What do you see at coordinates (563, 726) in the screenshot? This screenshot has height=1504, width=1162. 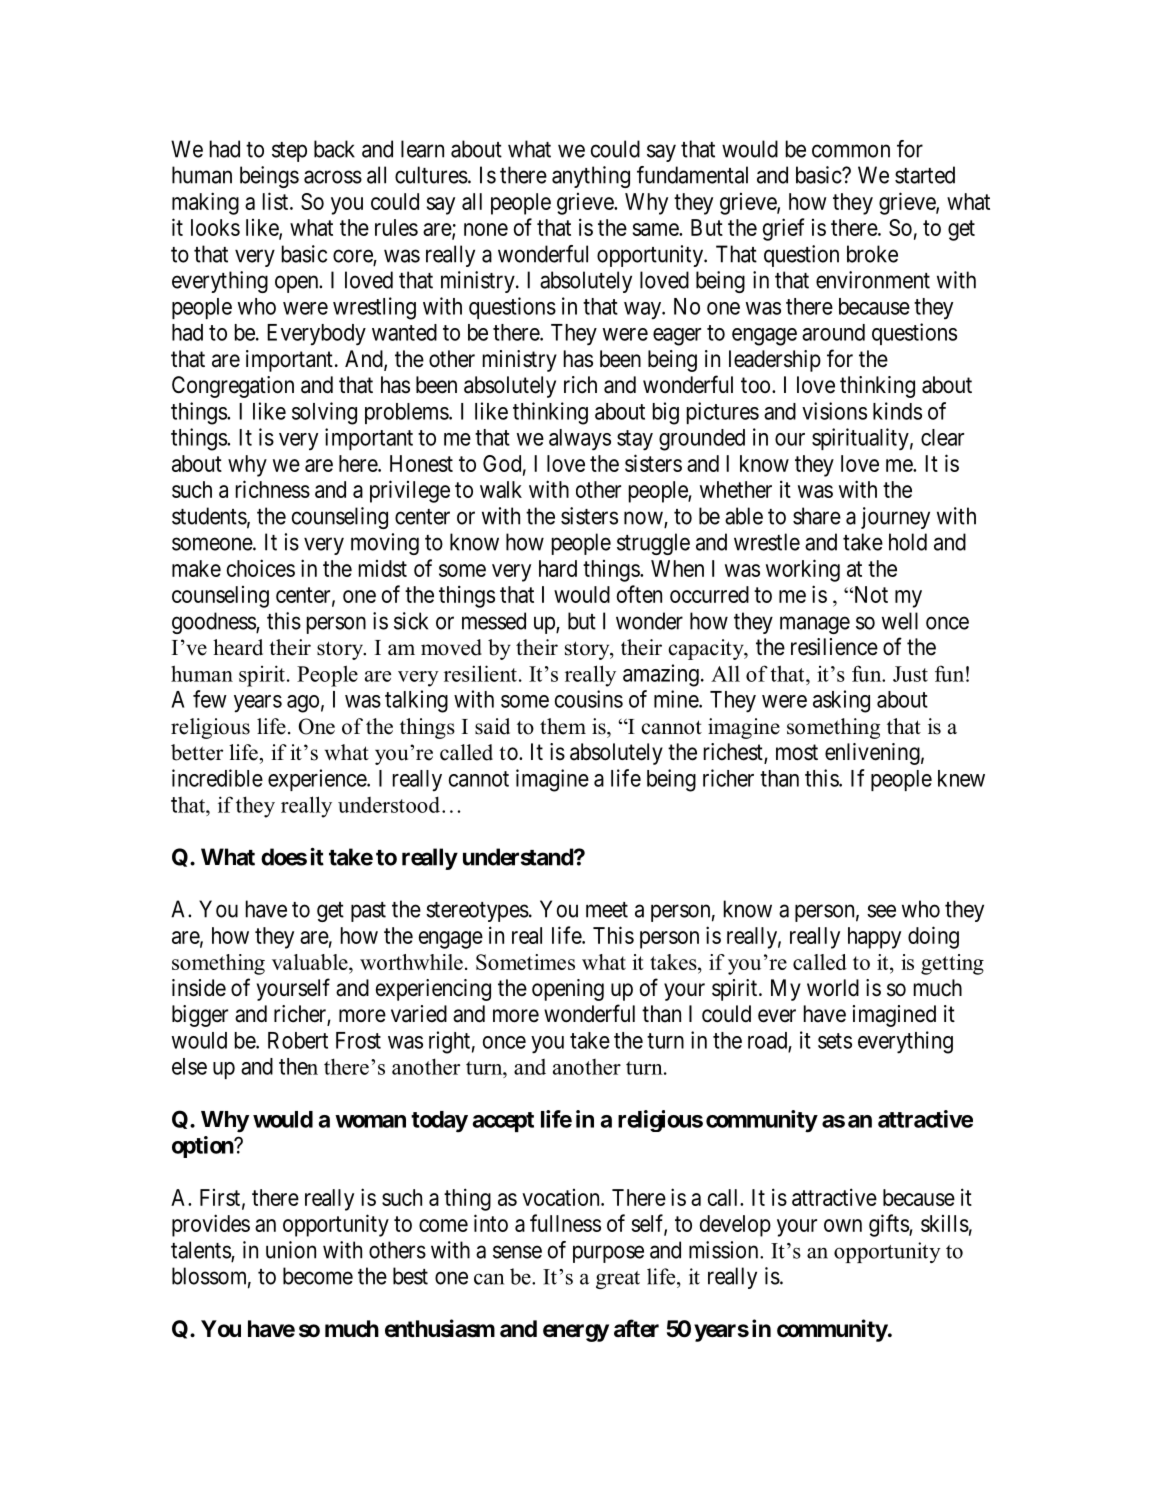 I see `them` at bounding box center [563, 726].
